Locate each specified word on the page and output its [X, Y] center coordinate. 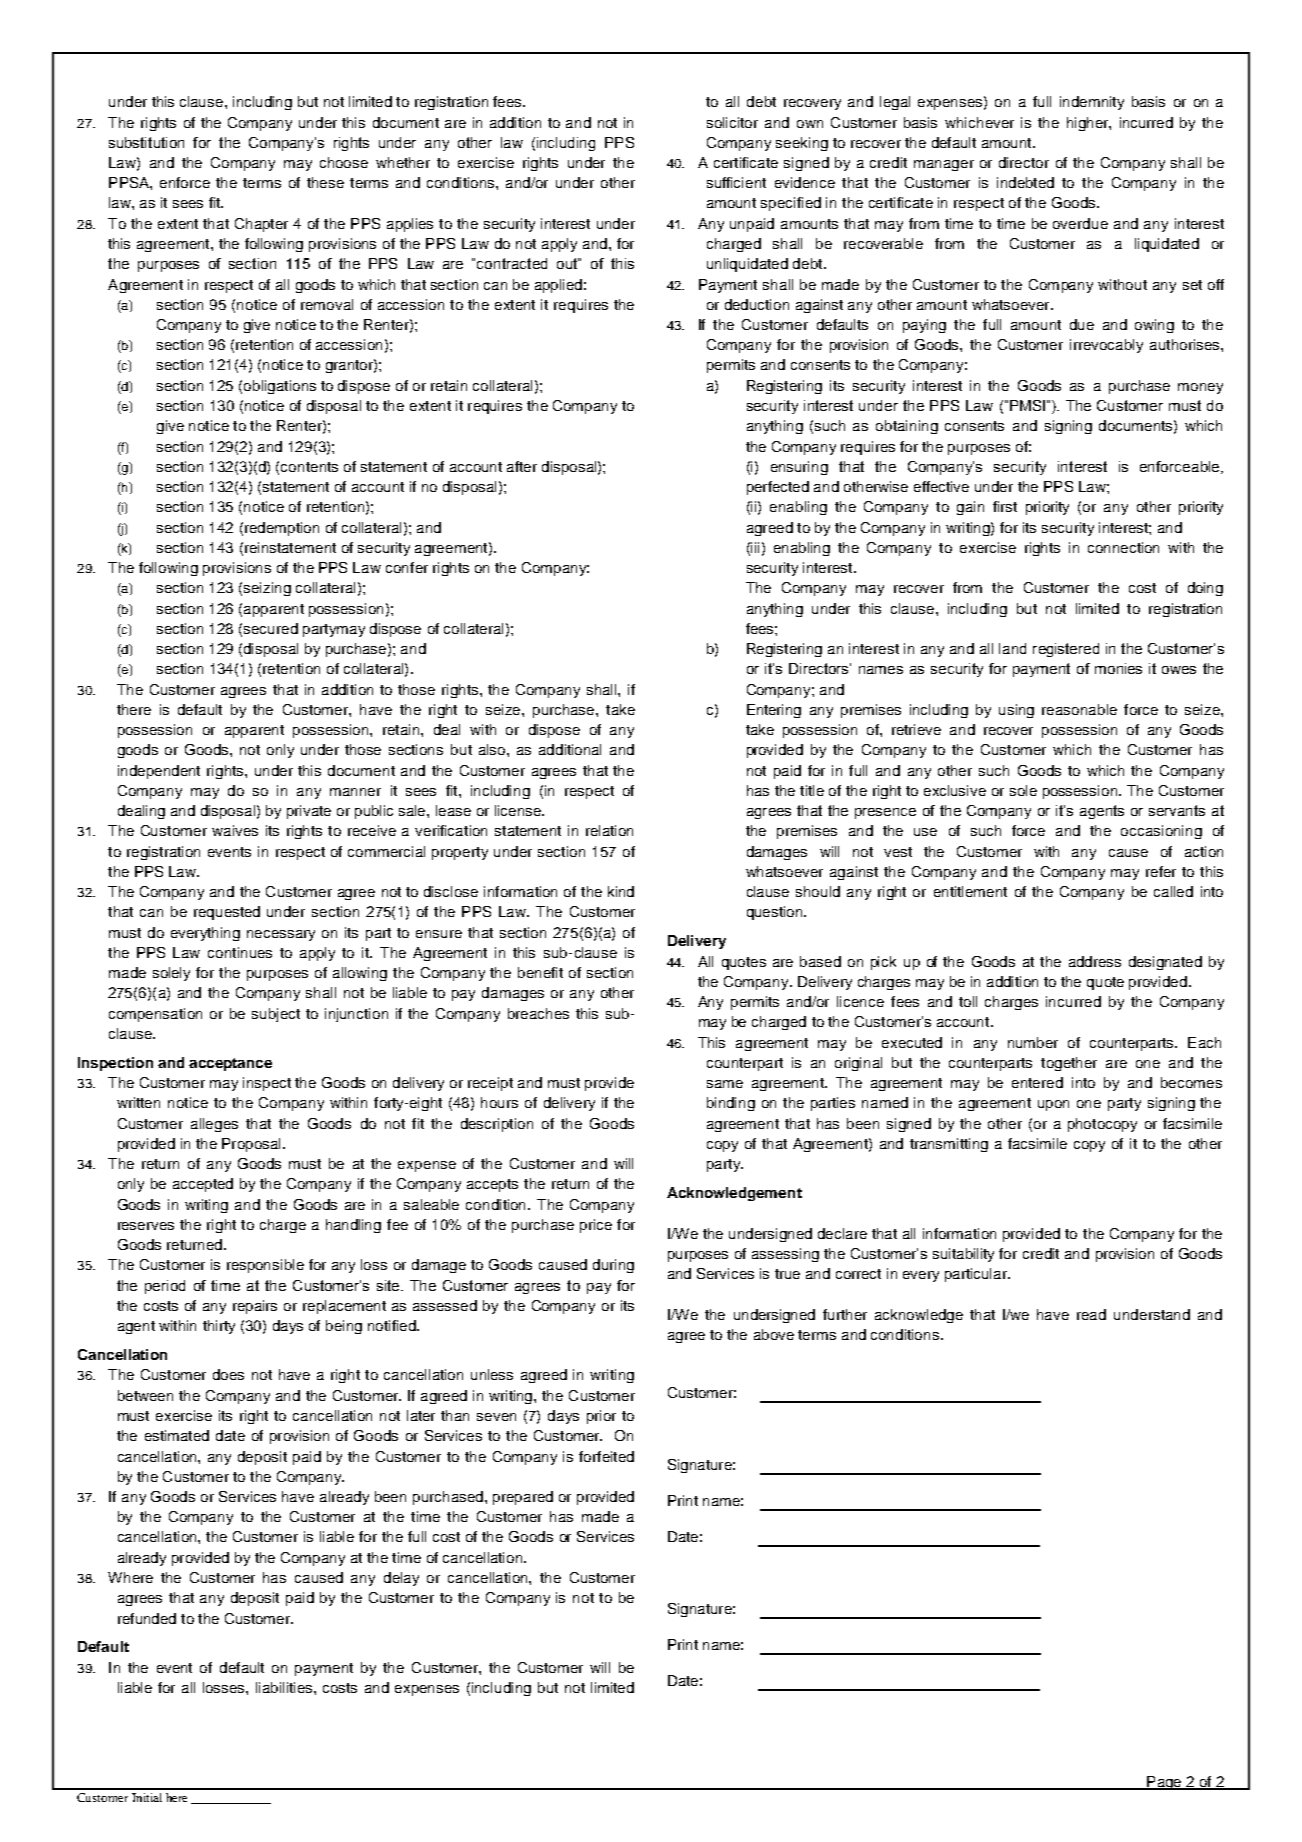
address [1095, 961]
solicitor [732, 122]
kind [621, 891]
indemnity [1092, 103]
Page [1164, 1783]
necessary [281, 935]
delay [401, 1579]
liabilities [285, 1687]
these [325, 182]
